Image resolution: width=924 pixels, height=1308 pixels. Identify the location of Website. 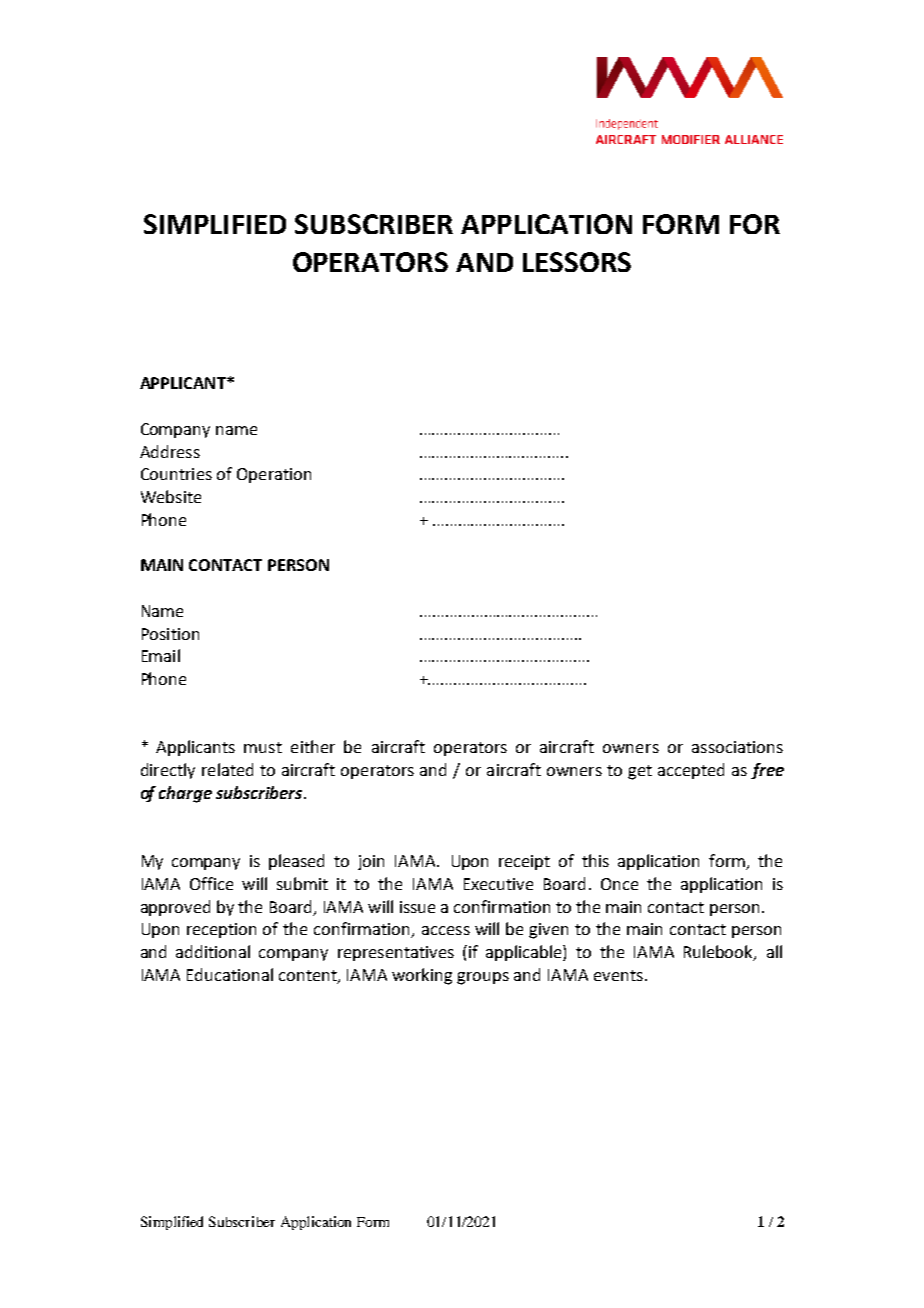
(171, 496).
